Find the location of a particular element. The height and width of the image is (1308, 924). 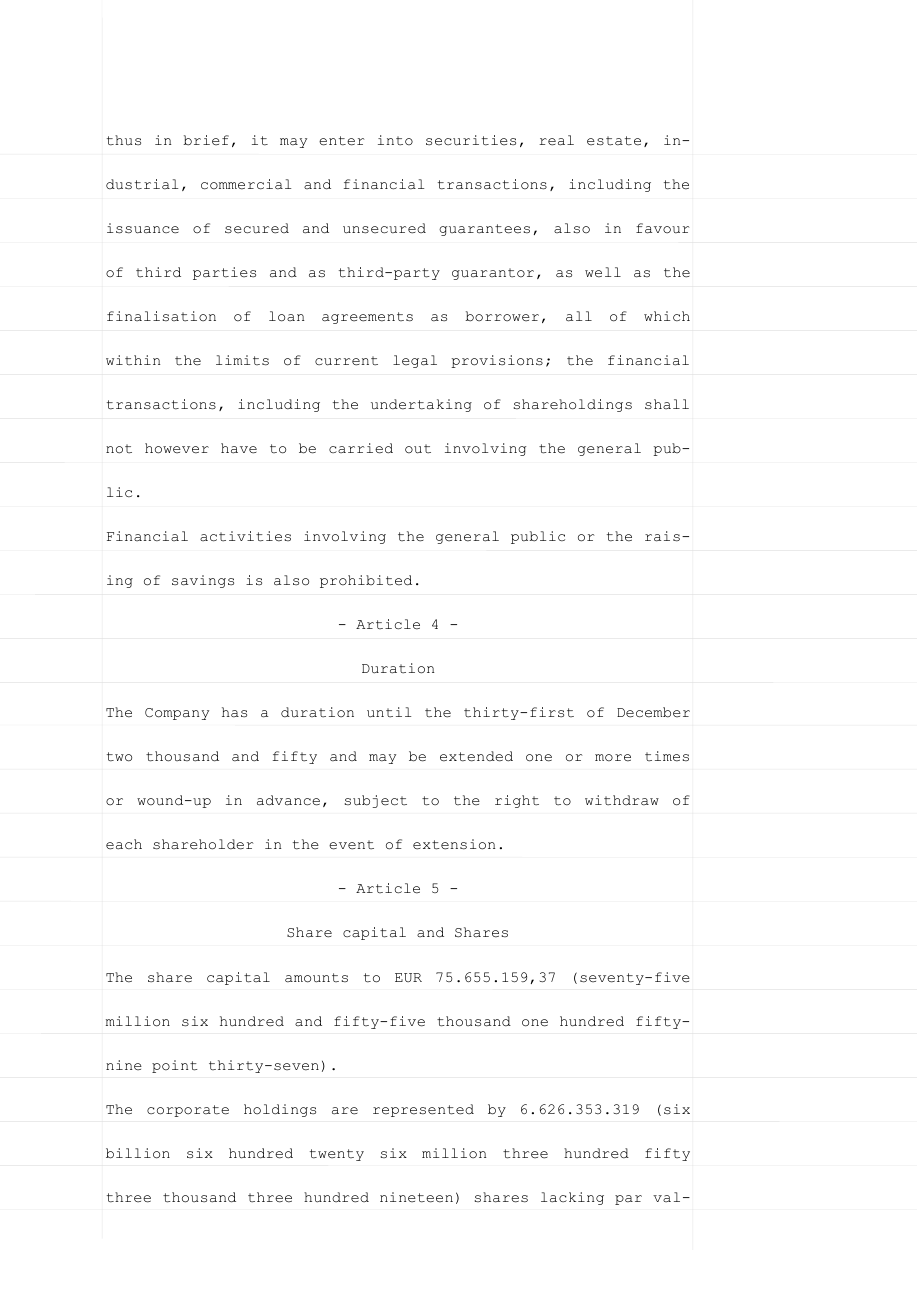

into is located at coordinates (395, 140).
